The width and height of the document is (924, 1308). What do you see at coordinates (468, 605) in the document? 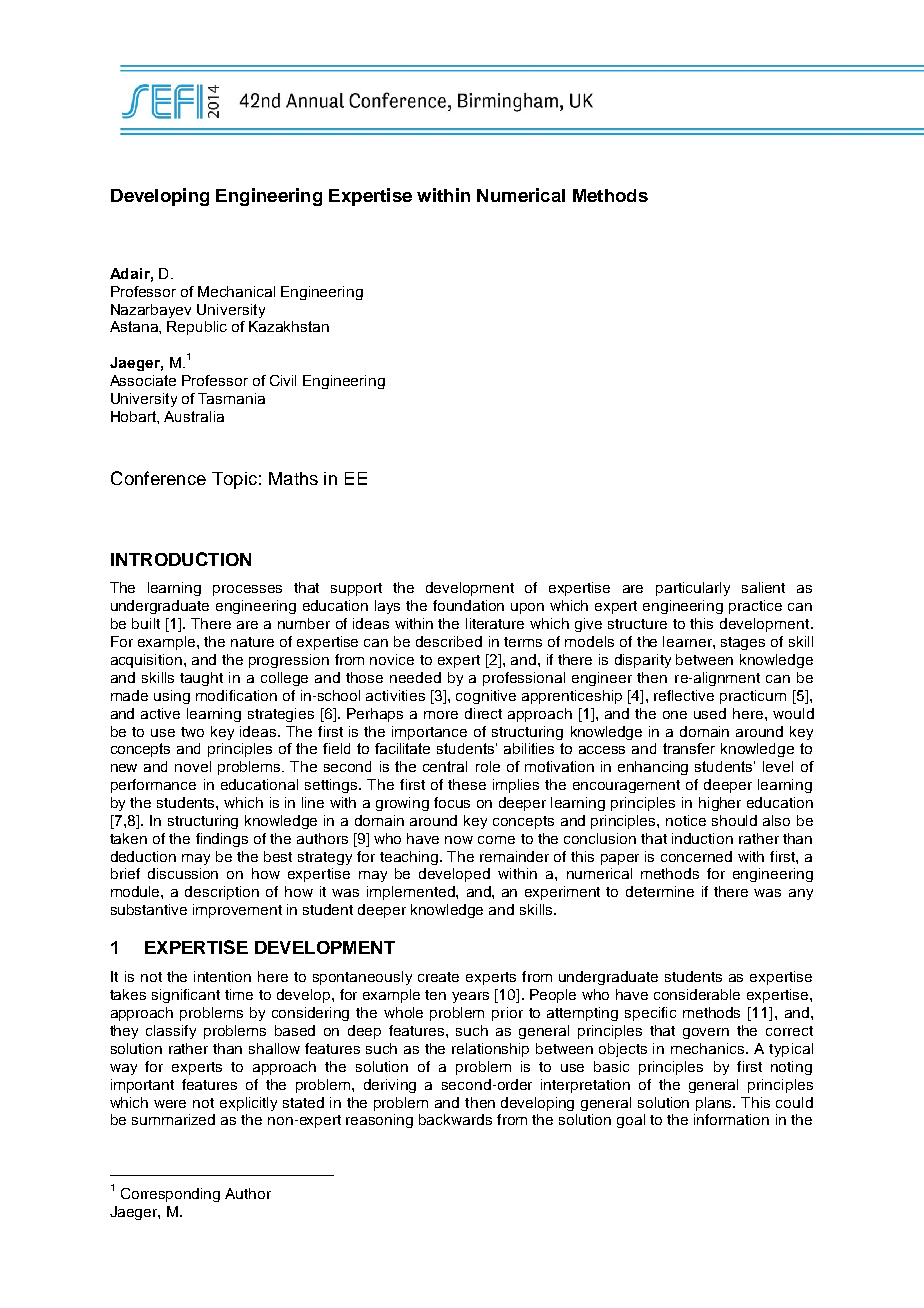
I see `foundation` at bounding box center [468, 605].
